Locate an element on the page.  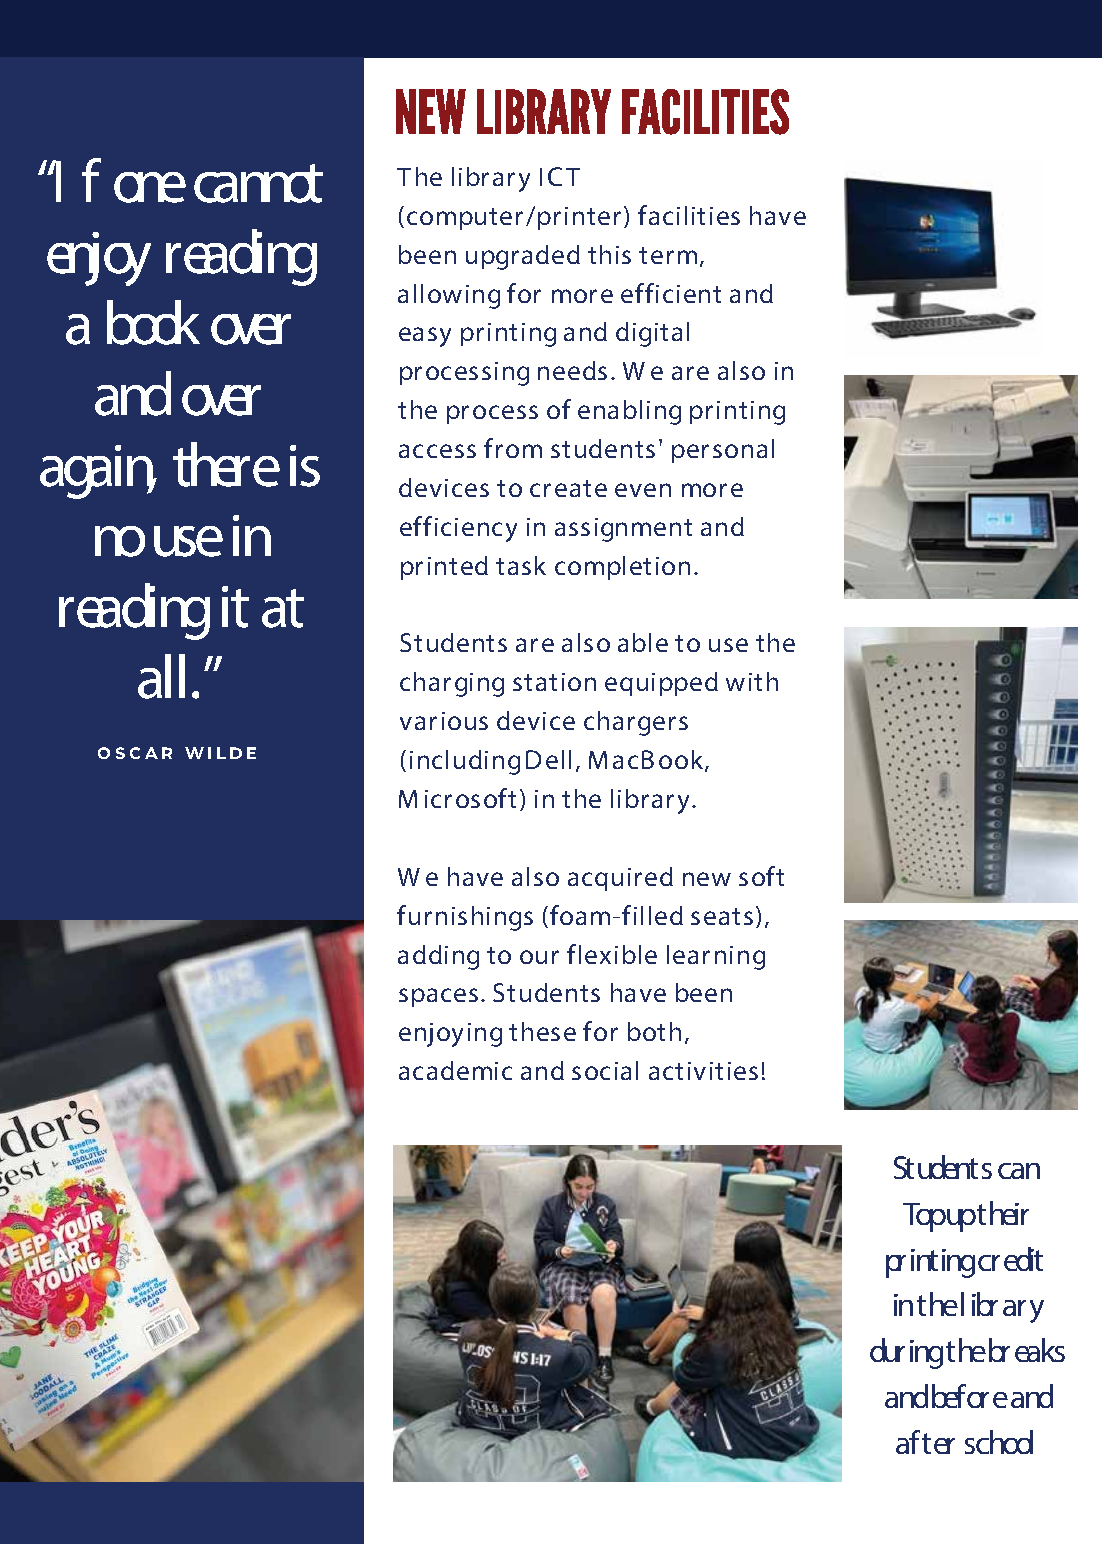
station is located at coordinates (554, 682).
